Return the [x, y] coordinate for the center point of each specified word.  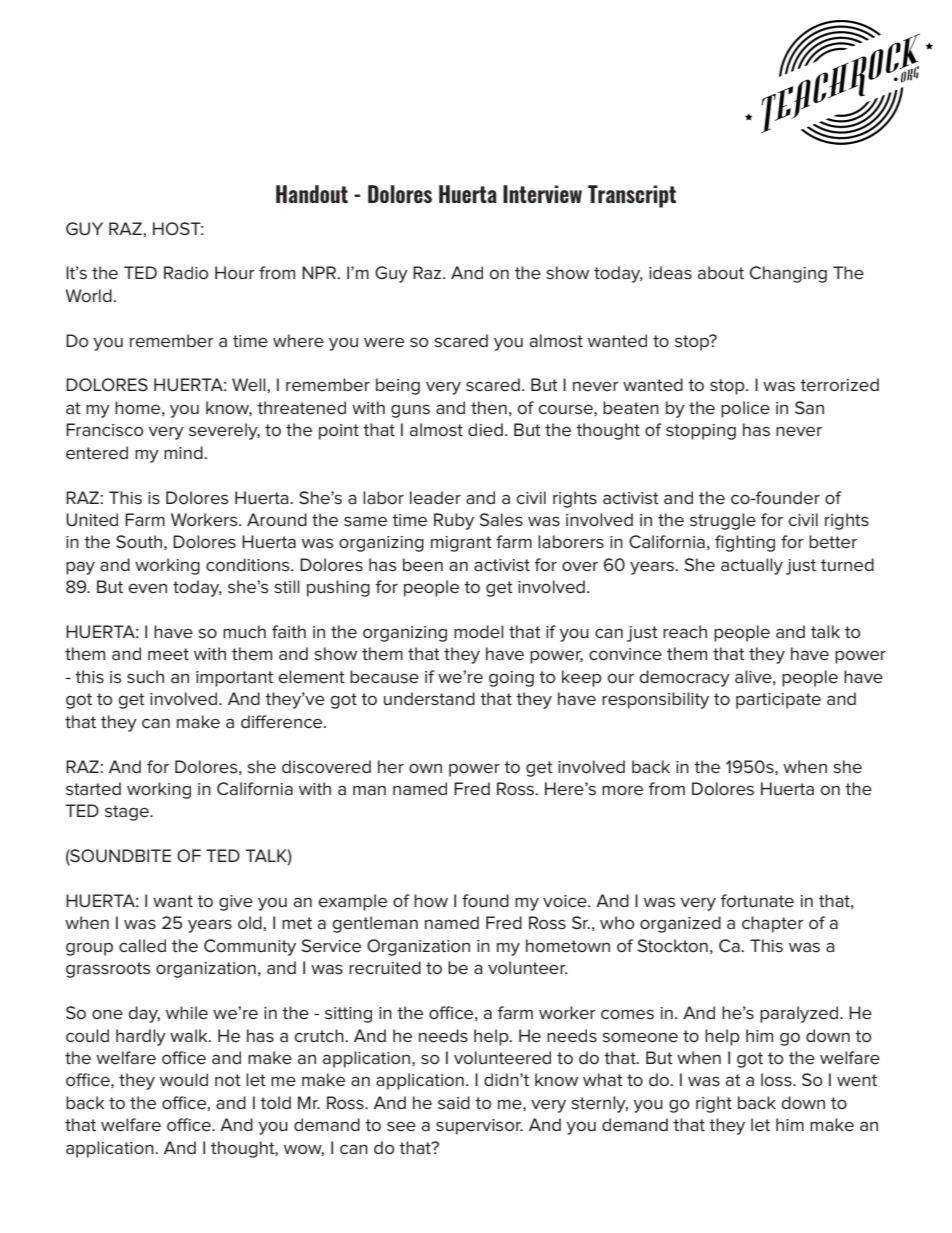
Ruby [454, 521]
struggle [723, 521]
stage [128, 813]
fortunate [757, 901]
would [184, 1079]
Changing [788, 274]
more [622, 790]
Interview [542, 194]
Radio [186, 272]
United [92, 519]
